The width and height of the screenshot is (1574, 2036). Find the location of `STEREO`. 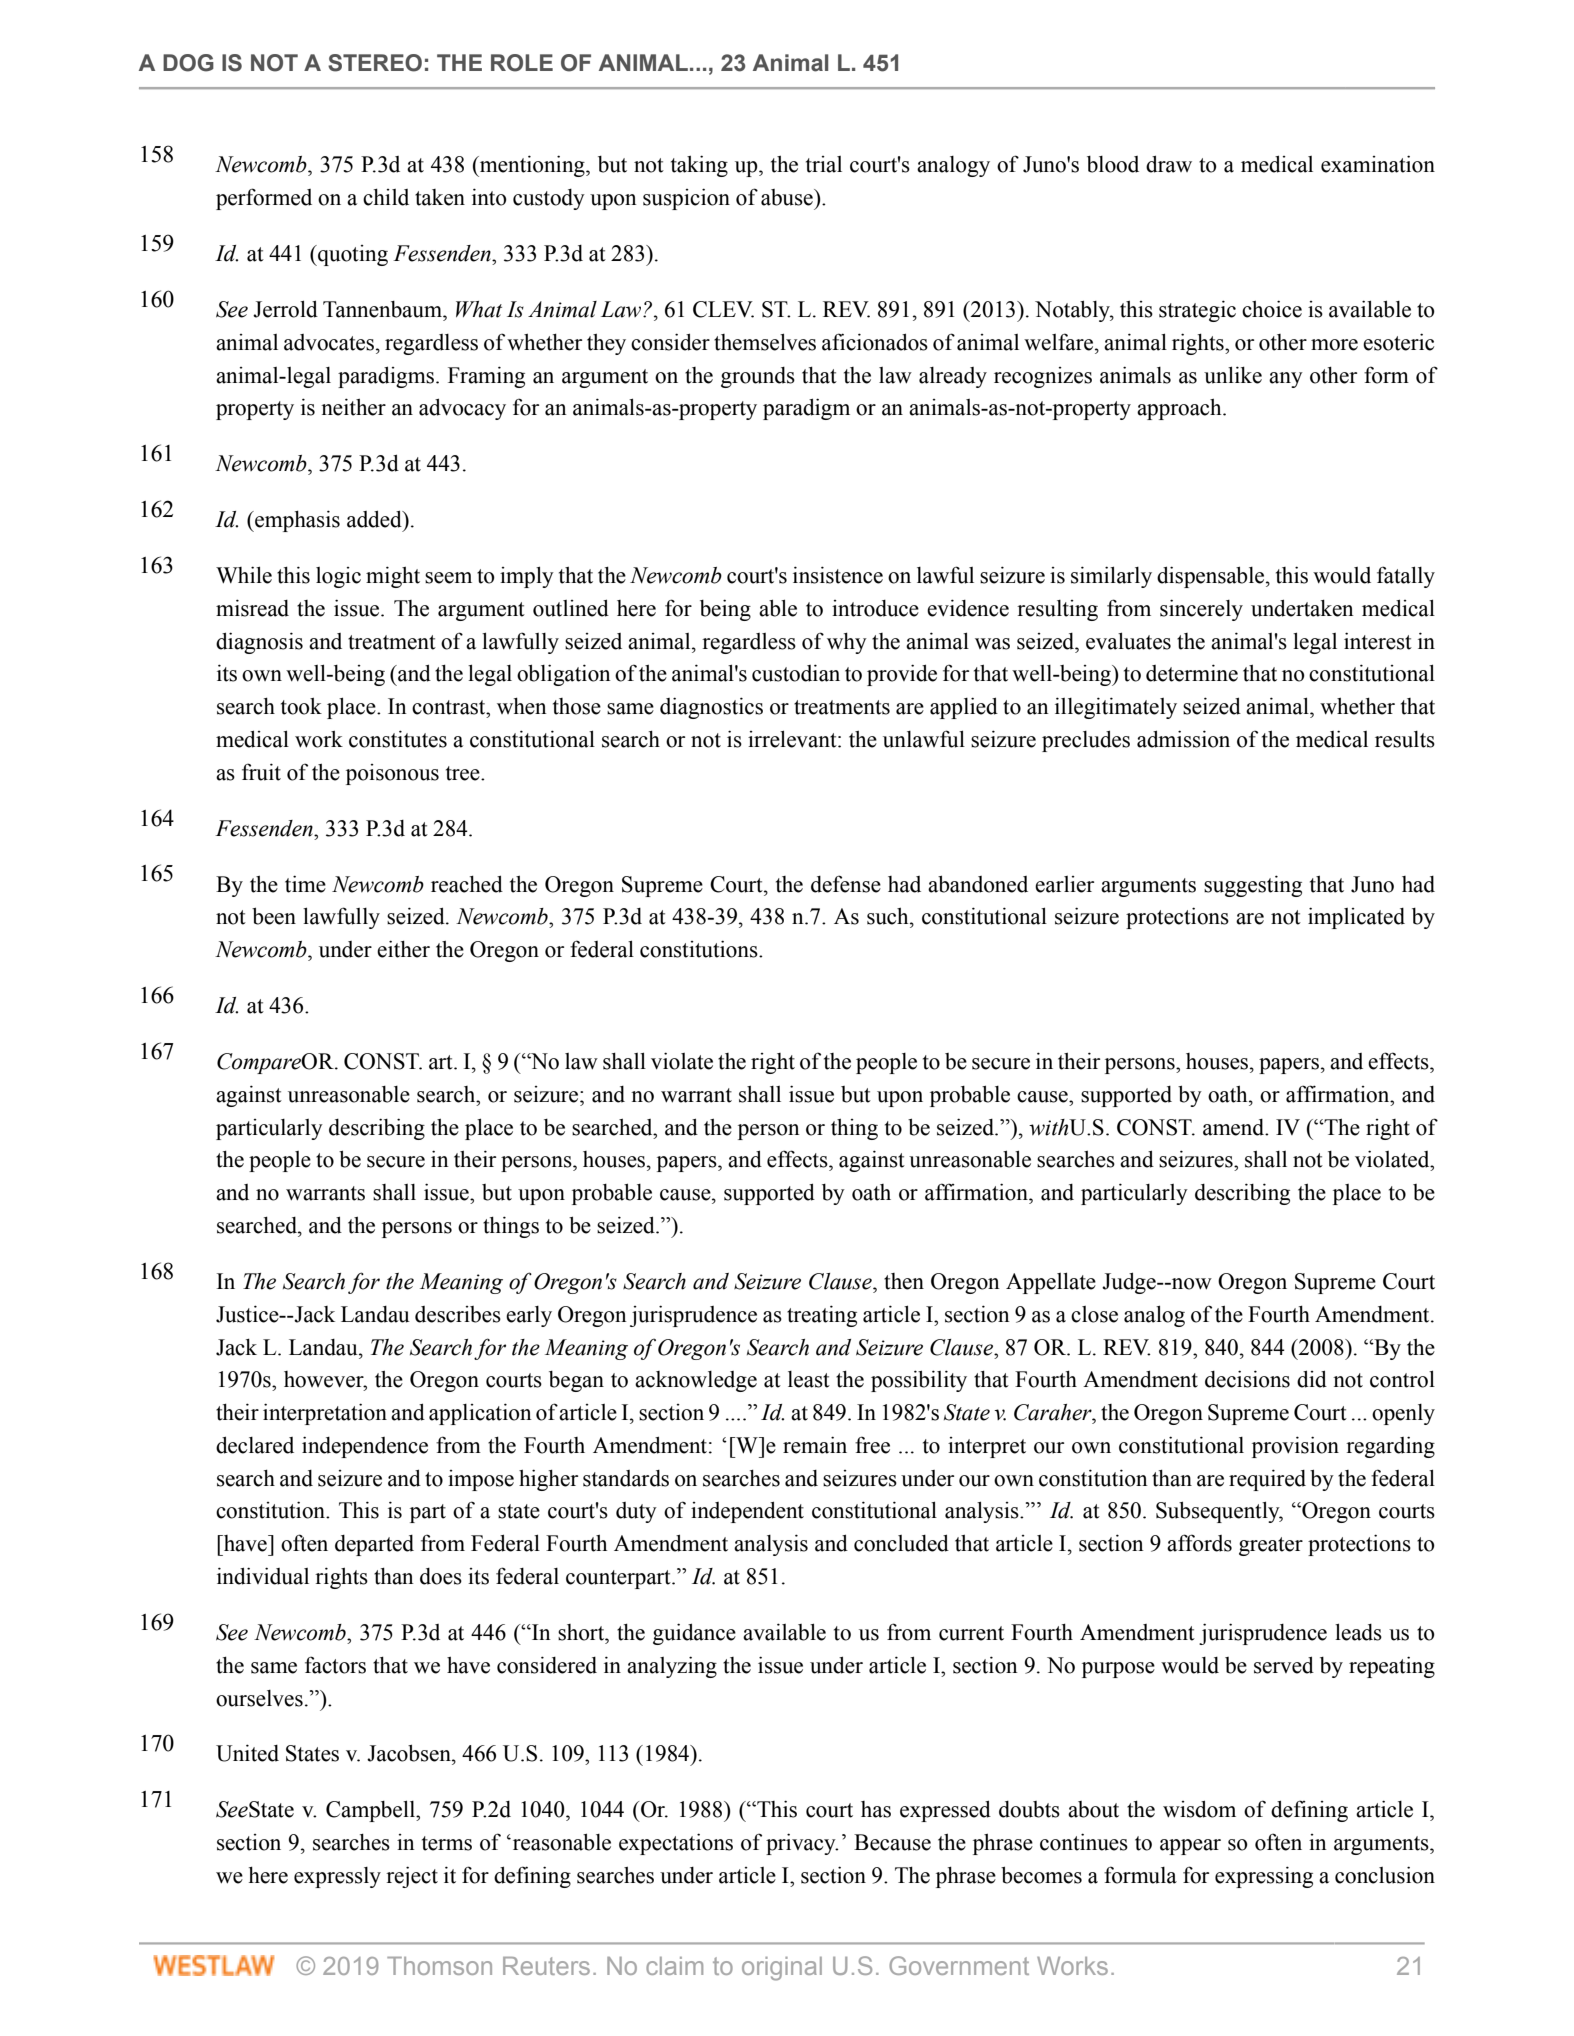

STEREO is located at coordinates (375, 63).
